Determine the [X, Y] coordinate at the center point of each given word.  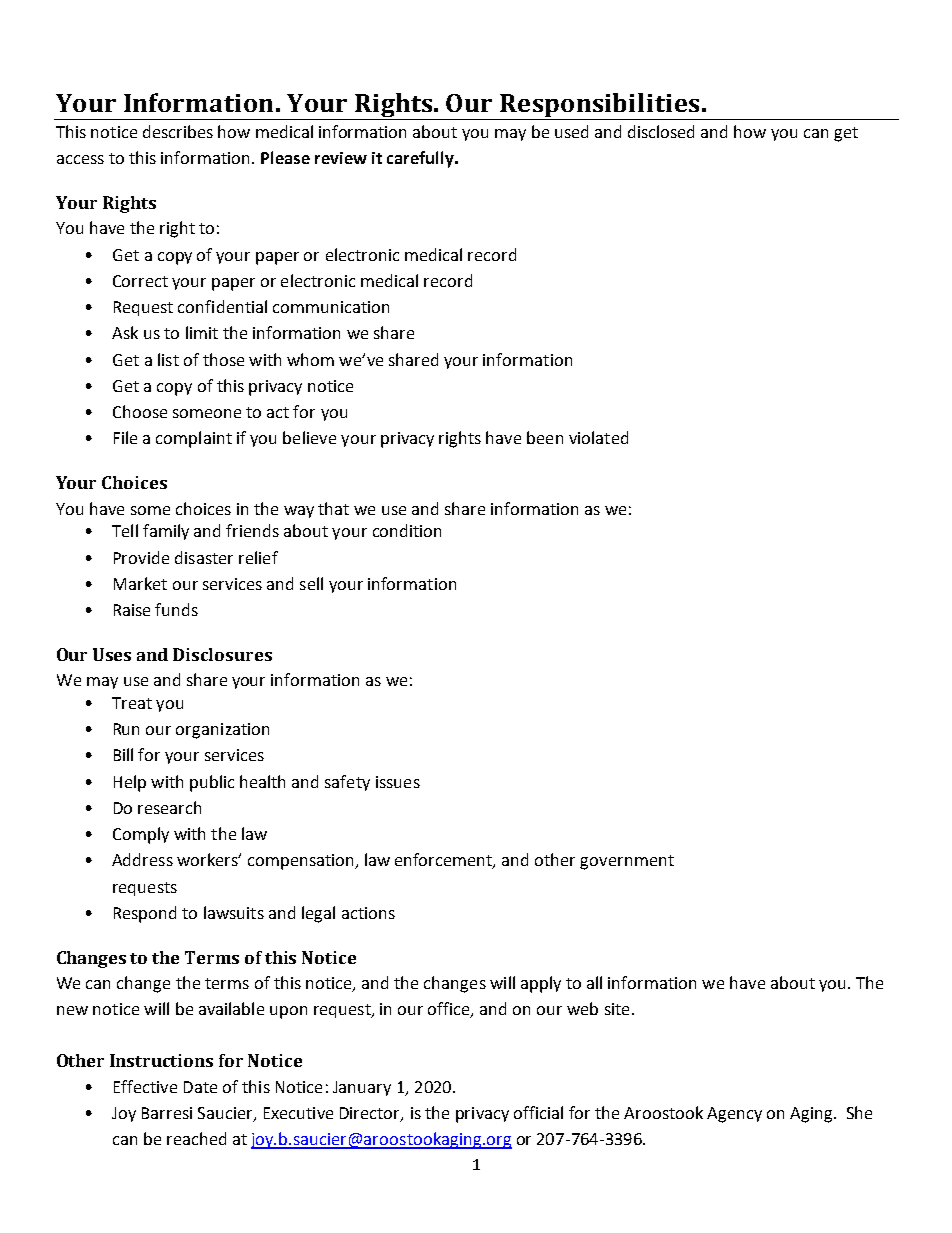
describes [178, 131]
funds [176, 609]
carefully [421, 159]
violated [598, 437]
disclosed [661, 131]
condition [407, 530]
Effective [145, 1086]
